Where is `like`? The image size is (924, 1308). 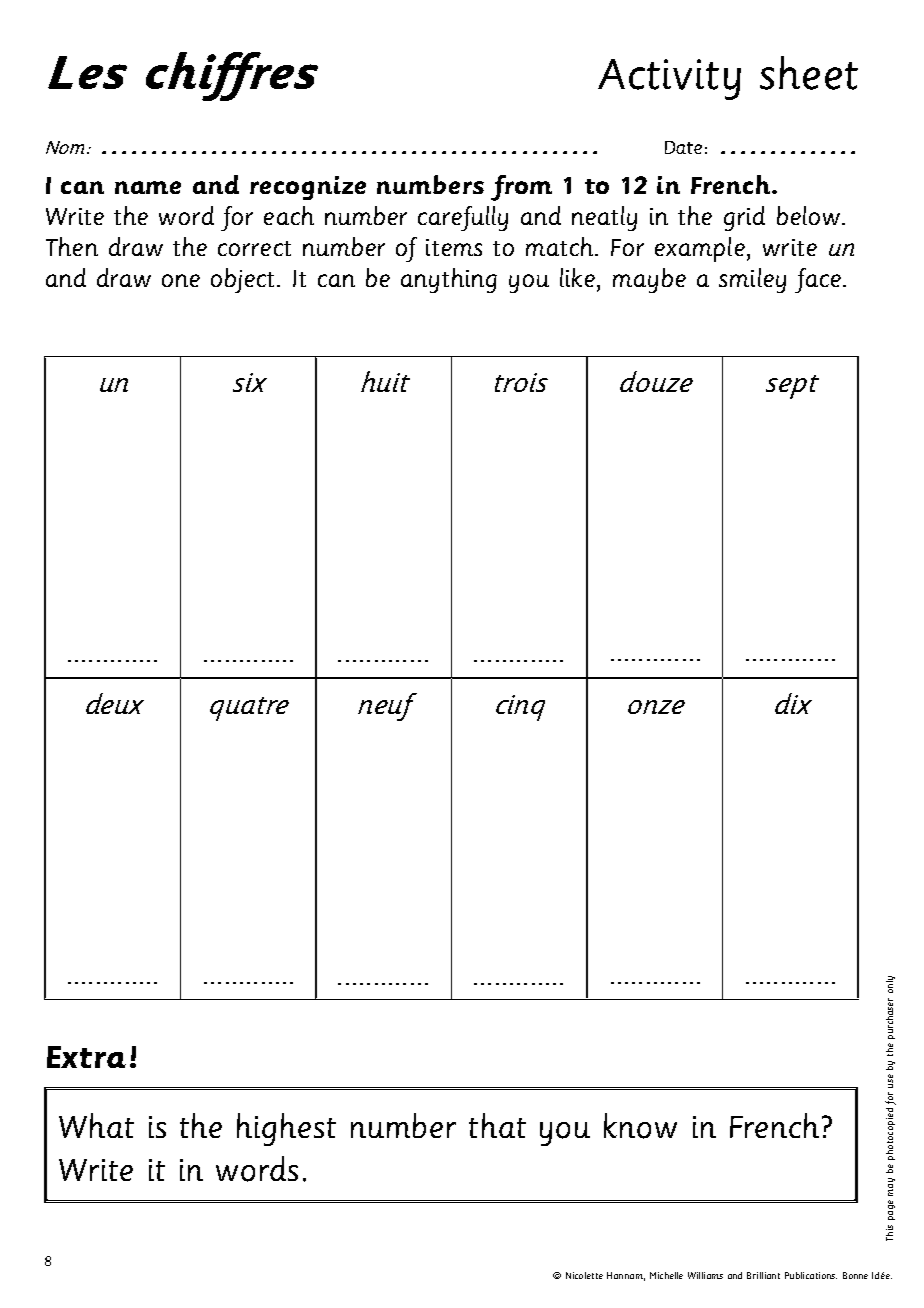
like is located at coordinates (579, 277).
